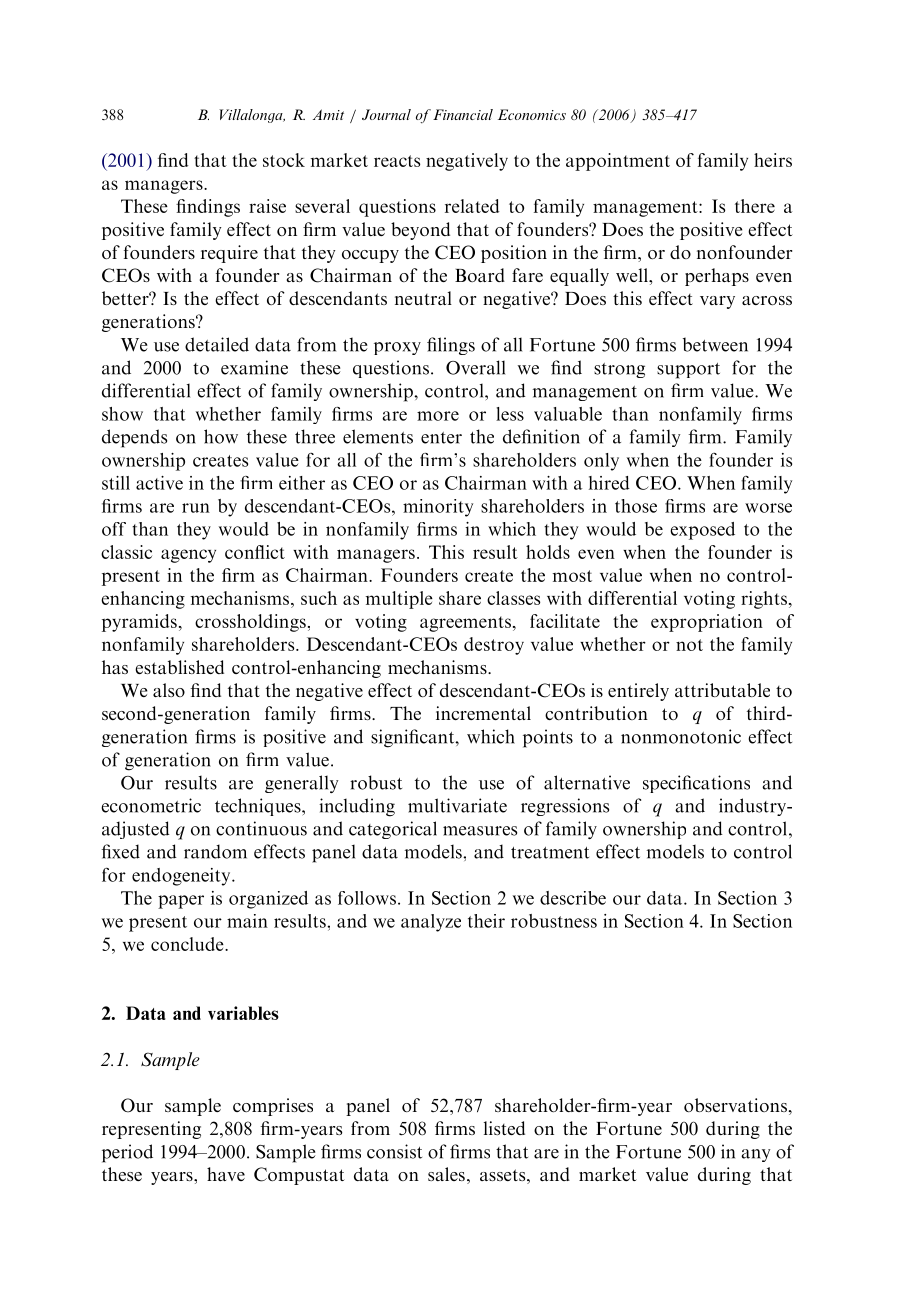 Image resolution: width=902 pixels, height=1312 pixels. What do you see at coordinates (573, 898) in the document?
I see `describe` at bounding box center [573, 898].
